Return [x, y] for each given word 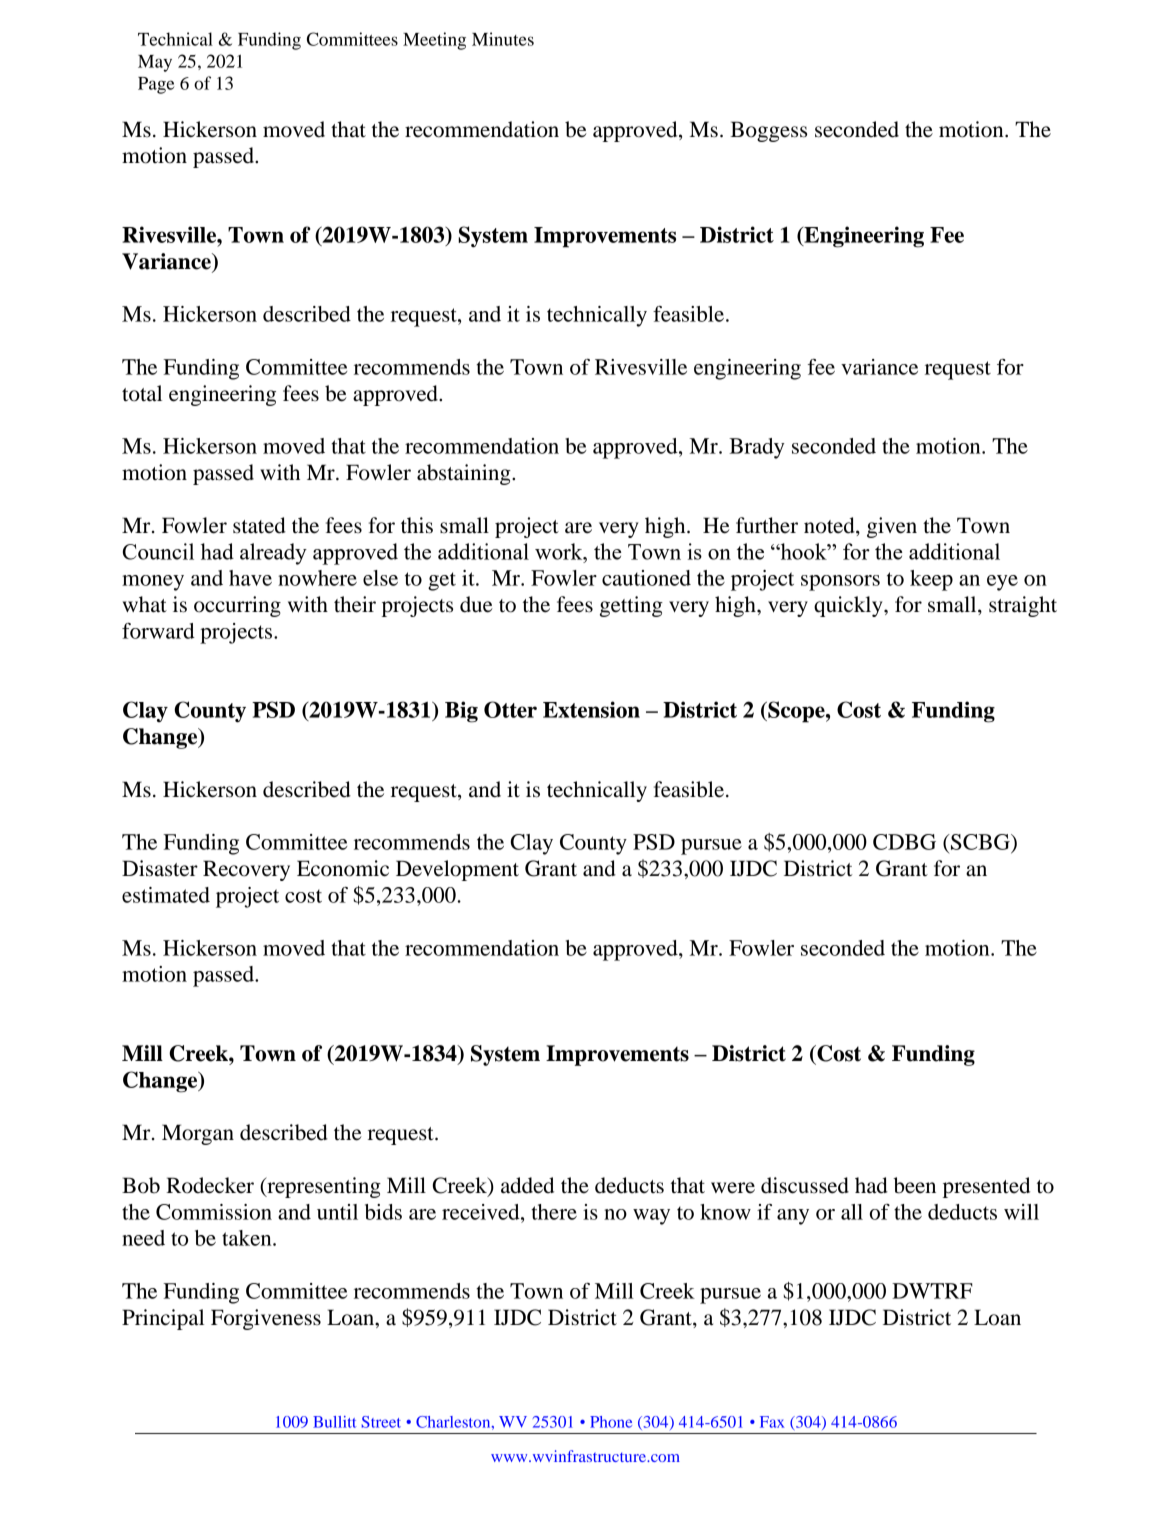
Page [156, 85]
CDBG [904, 842]
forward [158, 631]
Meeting [434, 41]
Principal [163, 1319]
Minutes [503, 39]
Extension [591, 709]
